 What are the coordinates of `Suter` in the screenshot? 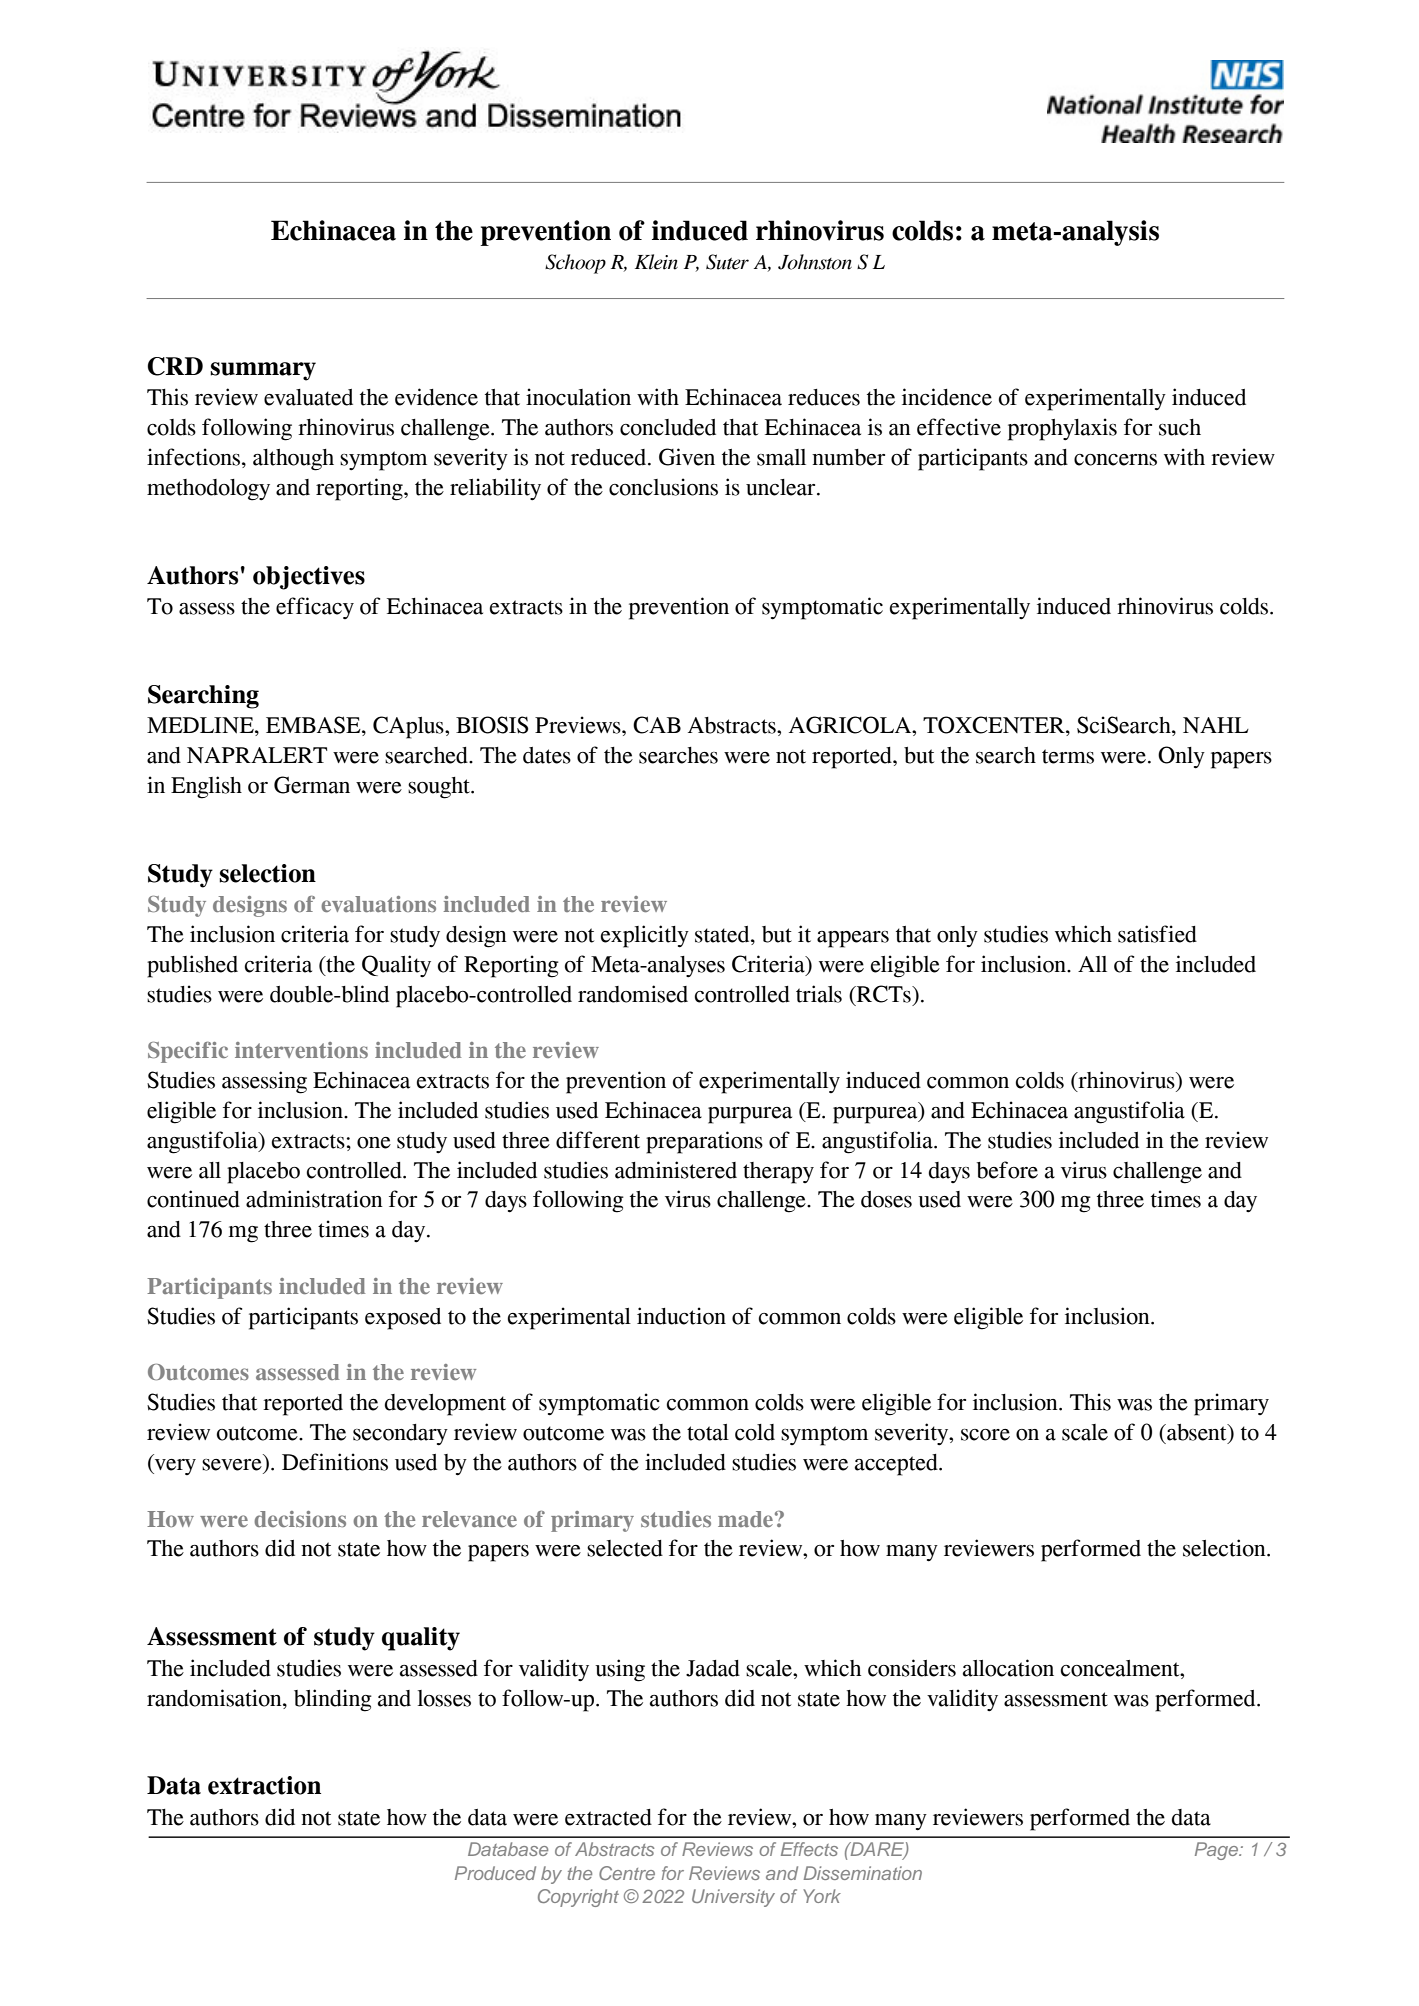 It's located at (727, 262).
